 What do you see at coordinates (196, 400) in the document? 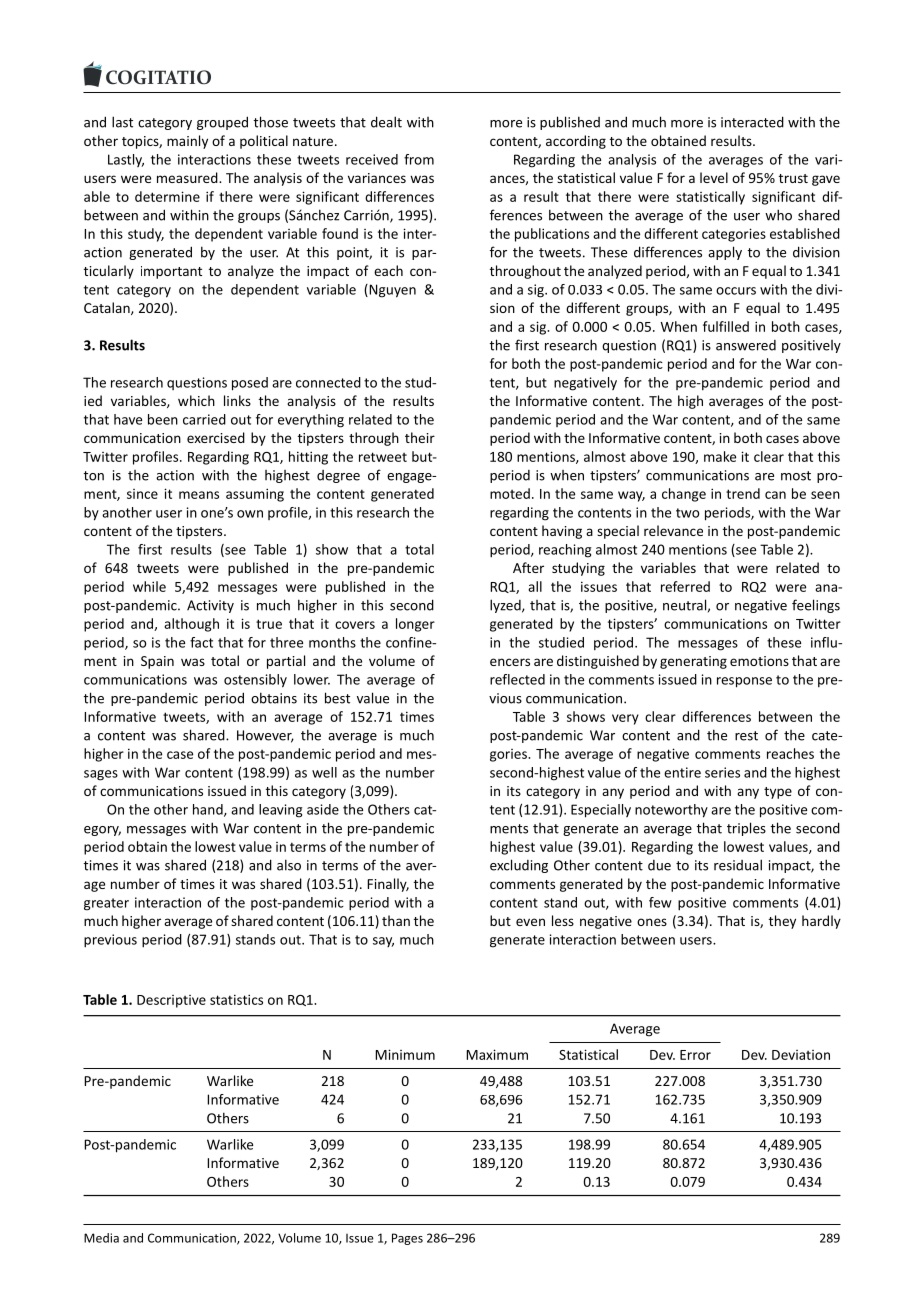
I see `which` at bounding box center [196, 400].
